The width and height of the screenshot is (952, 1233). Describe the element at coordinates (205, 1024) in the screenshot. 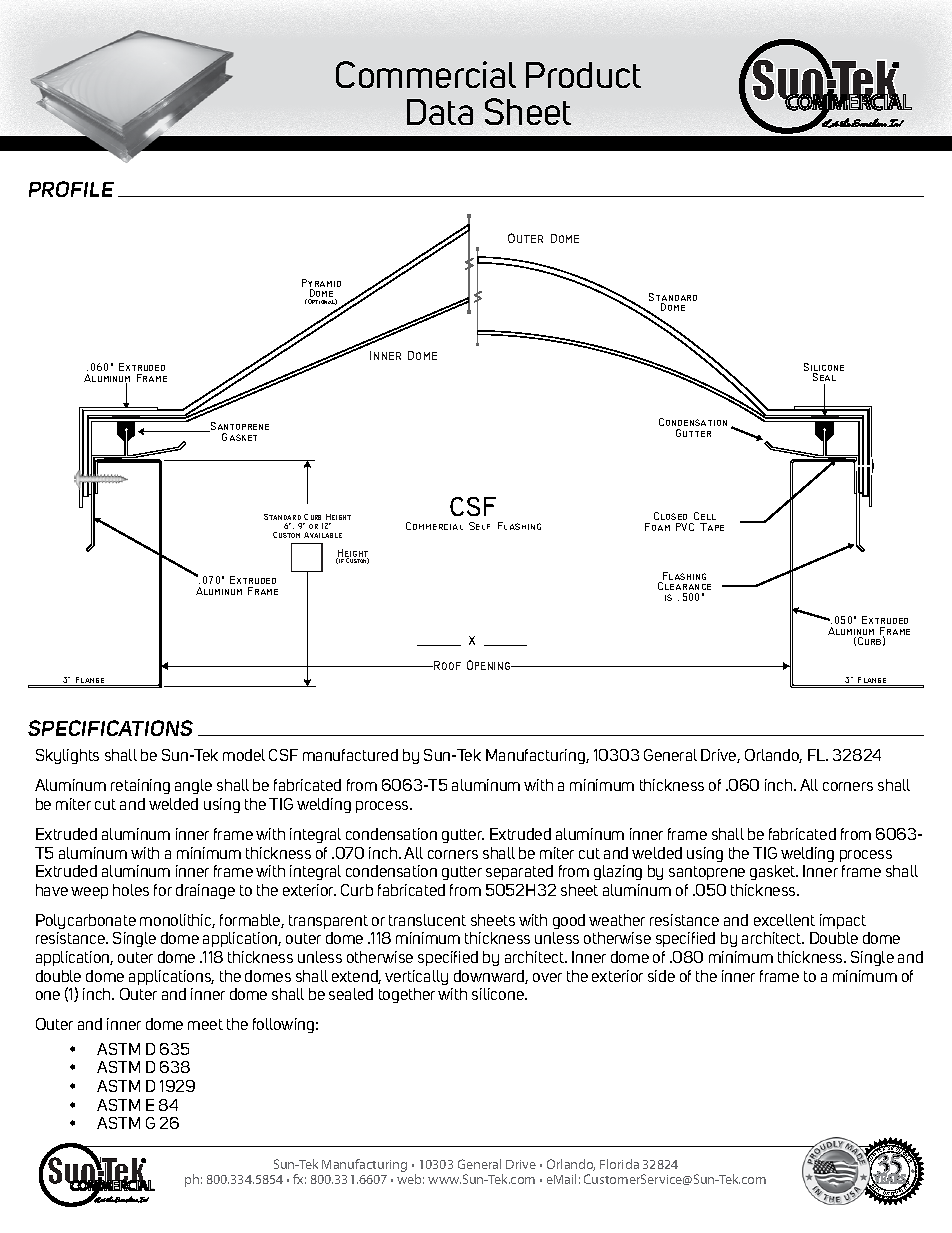

I see `meet` at that location.
